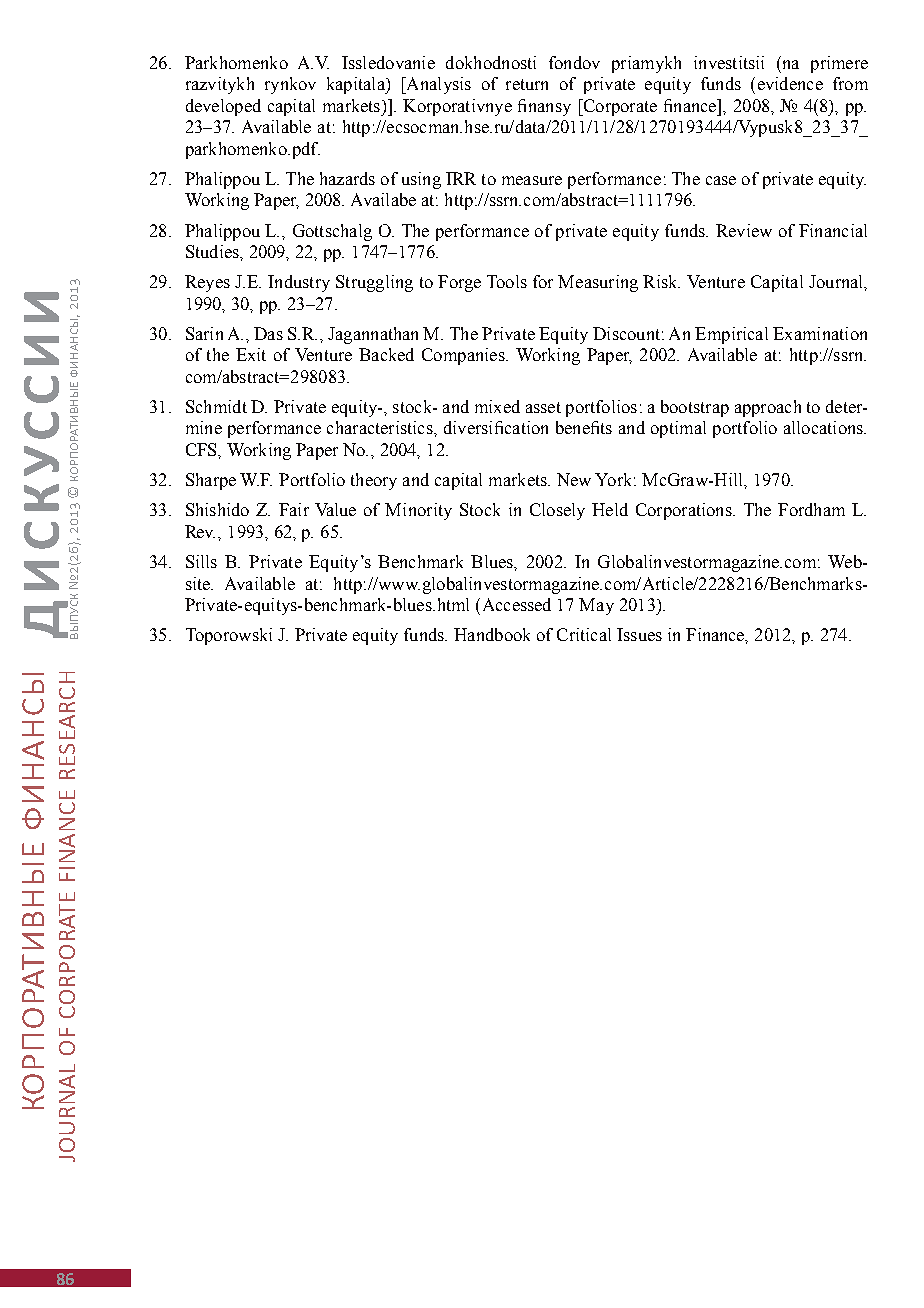  What do you see at coordinates (299, 283) in the screenshot?
I see `Industry` at bounding box center [299, 283].
